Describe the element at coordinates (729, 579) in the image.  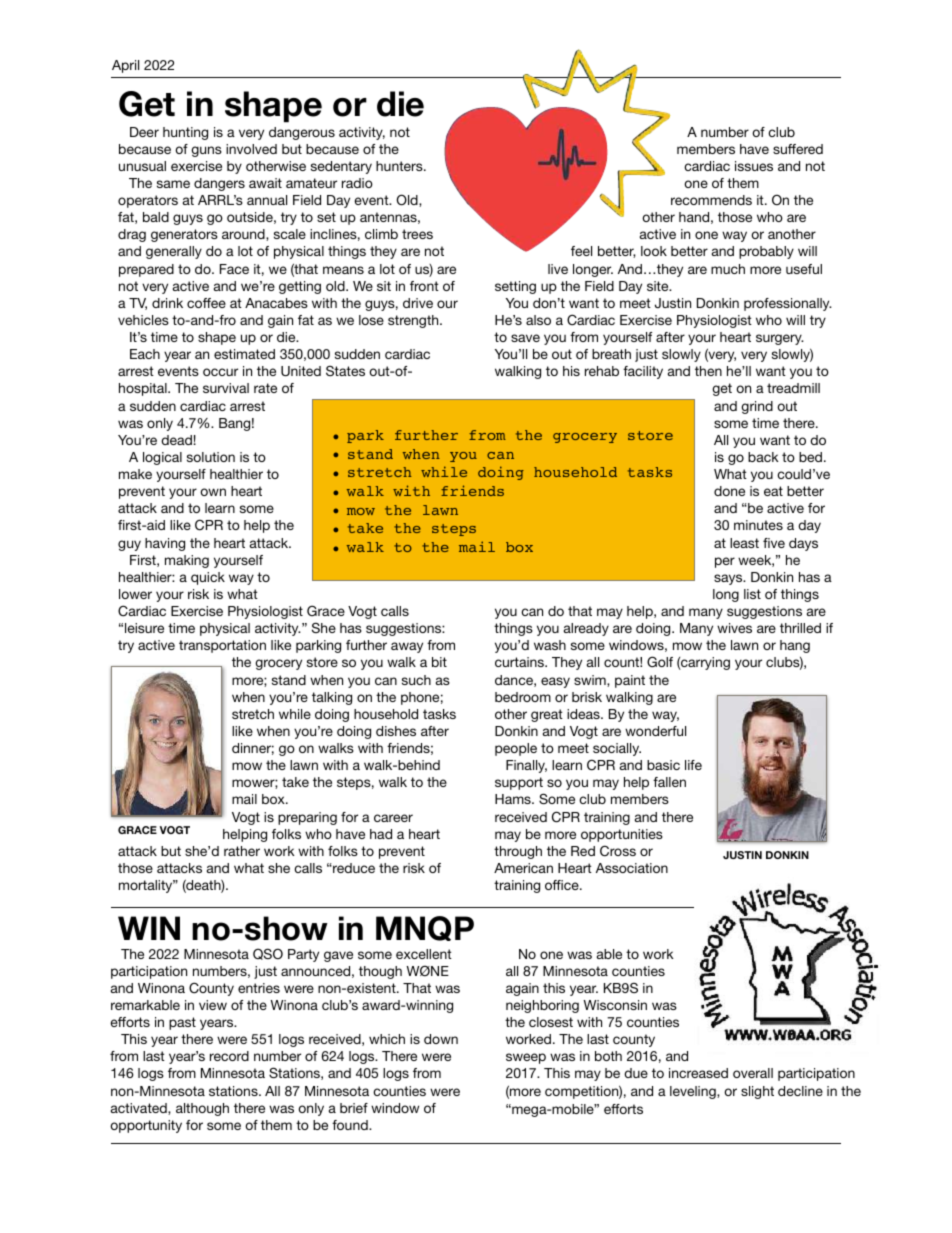
I see `says` at that location.
